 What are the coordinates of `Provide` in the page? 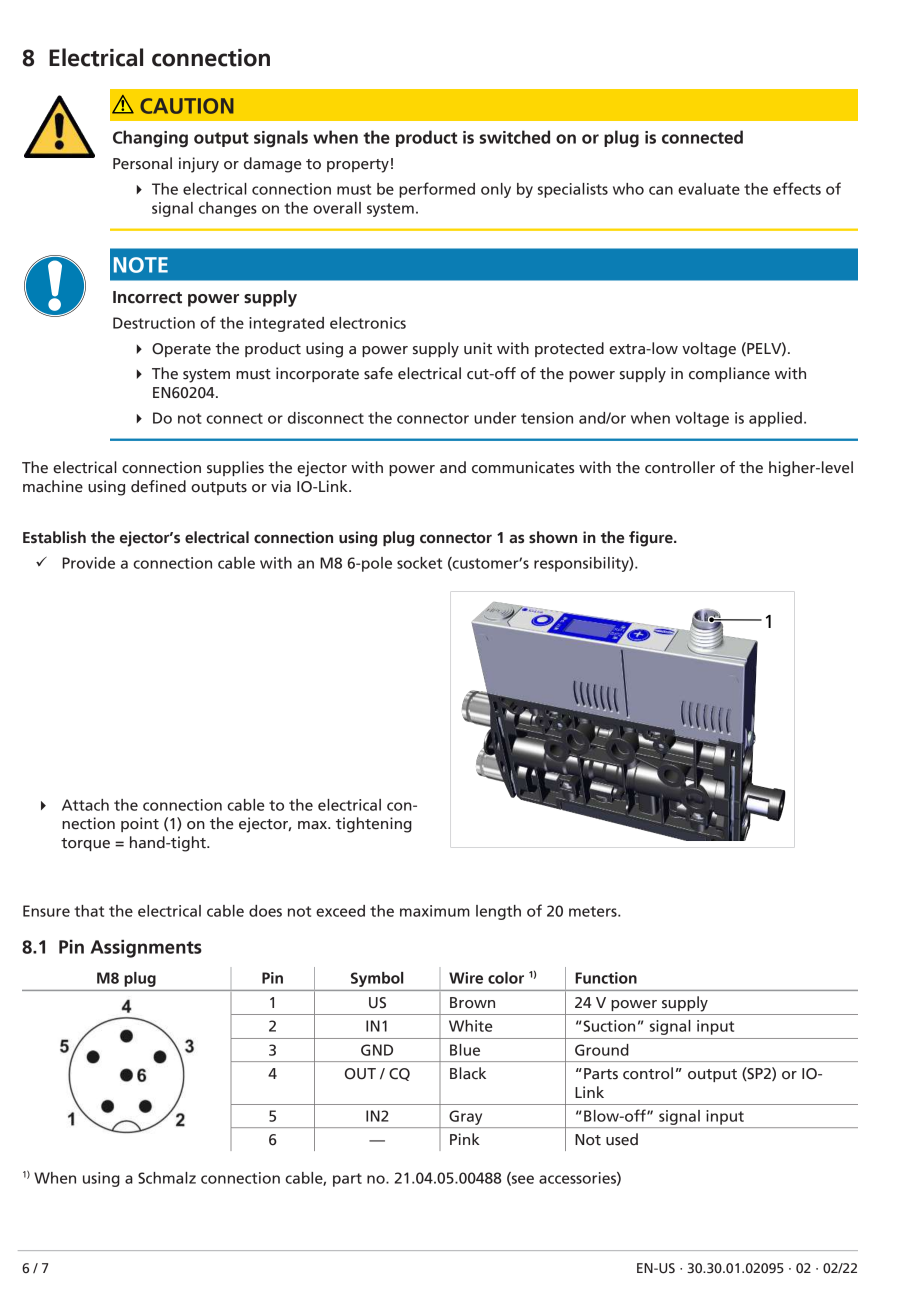 It's located at (88, 563).
